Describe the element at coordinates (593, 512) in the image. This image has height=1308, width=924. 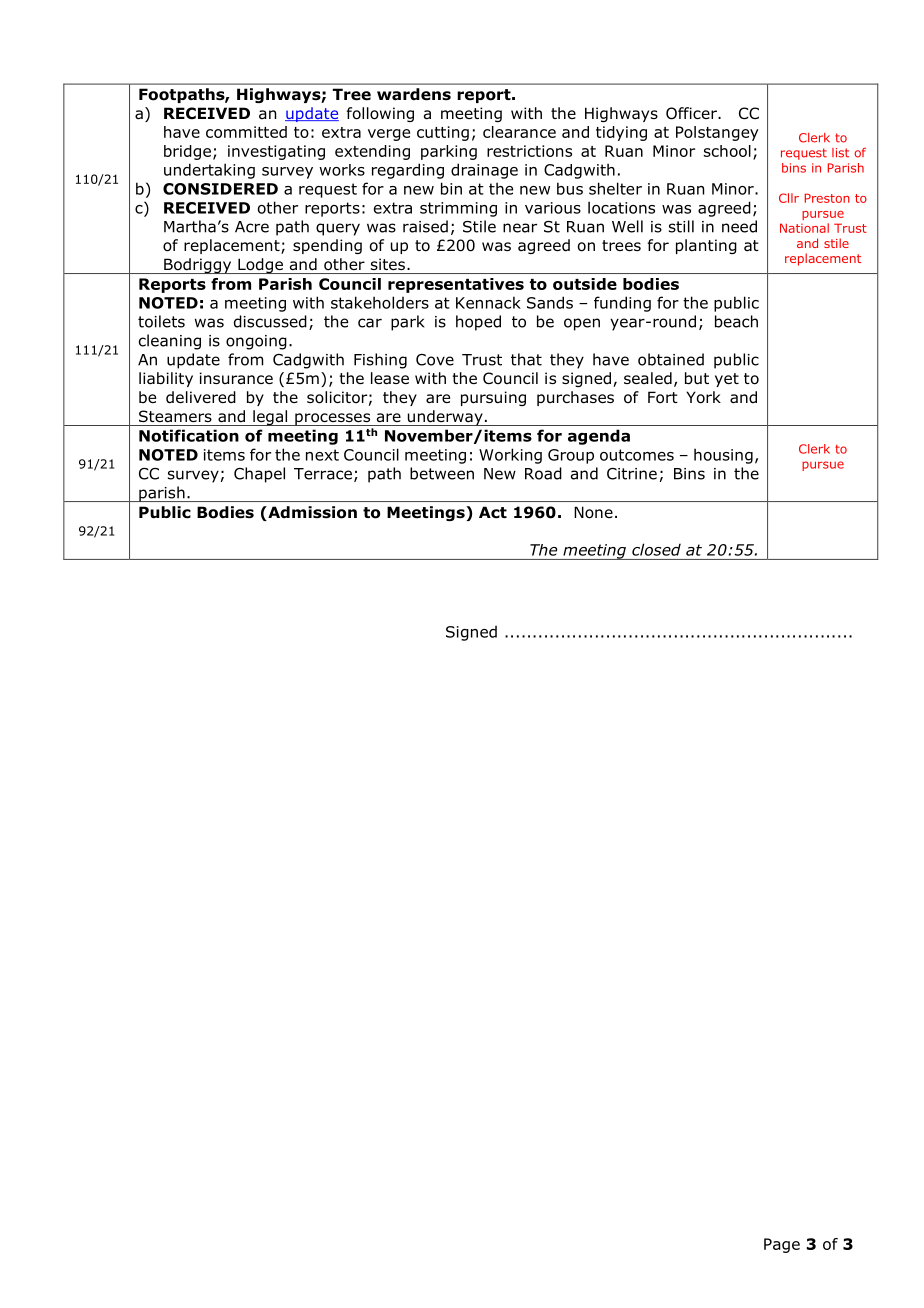
I see `None` at that location.
